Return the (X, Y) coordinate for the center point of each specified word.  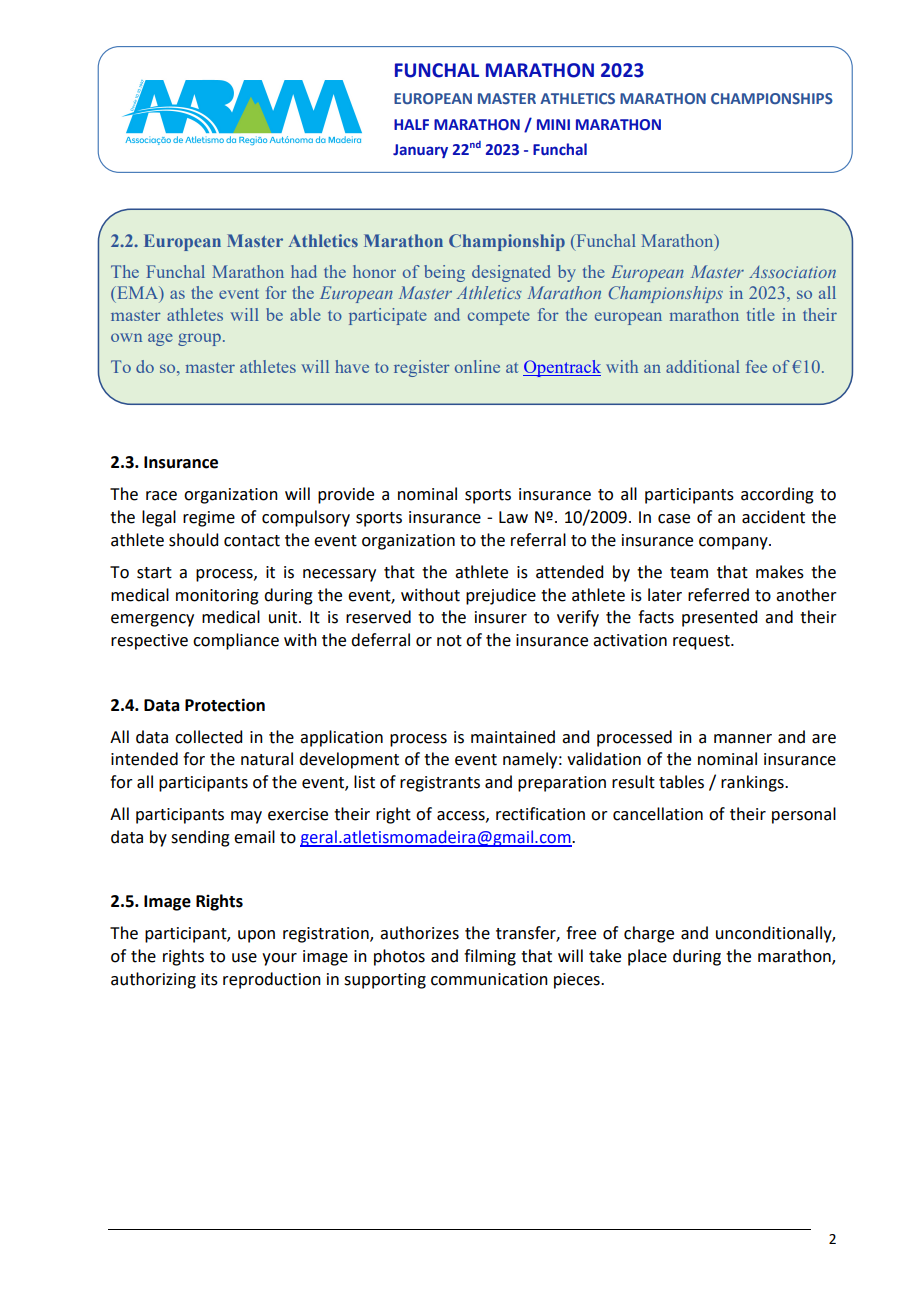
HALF (411, 124)
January (420, 151)
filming (490, 957)
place (647, 957)
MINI (553, 124)
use (244, 958)
